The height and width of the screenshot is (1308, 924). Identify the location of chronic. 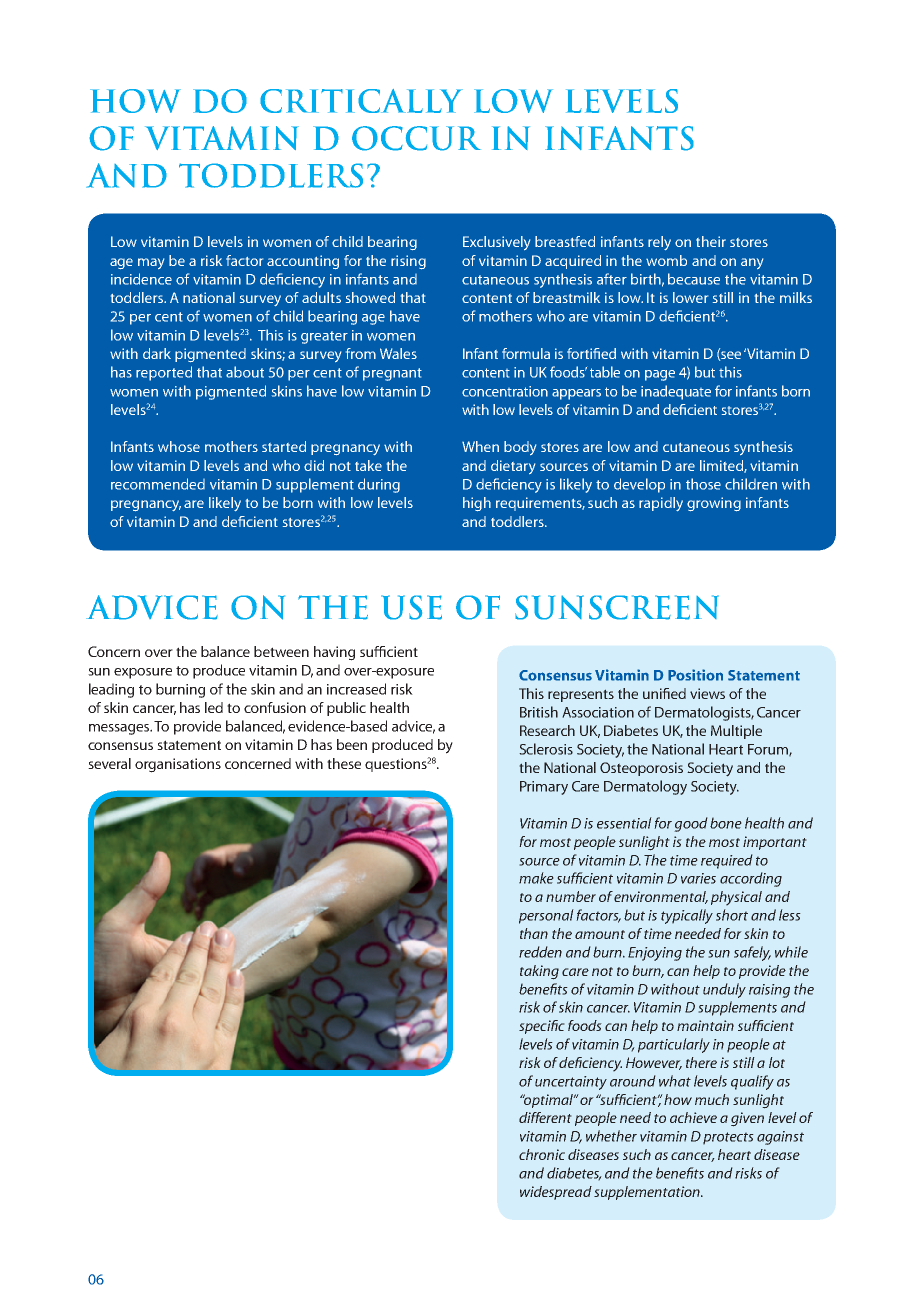
(542, 1154).
